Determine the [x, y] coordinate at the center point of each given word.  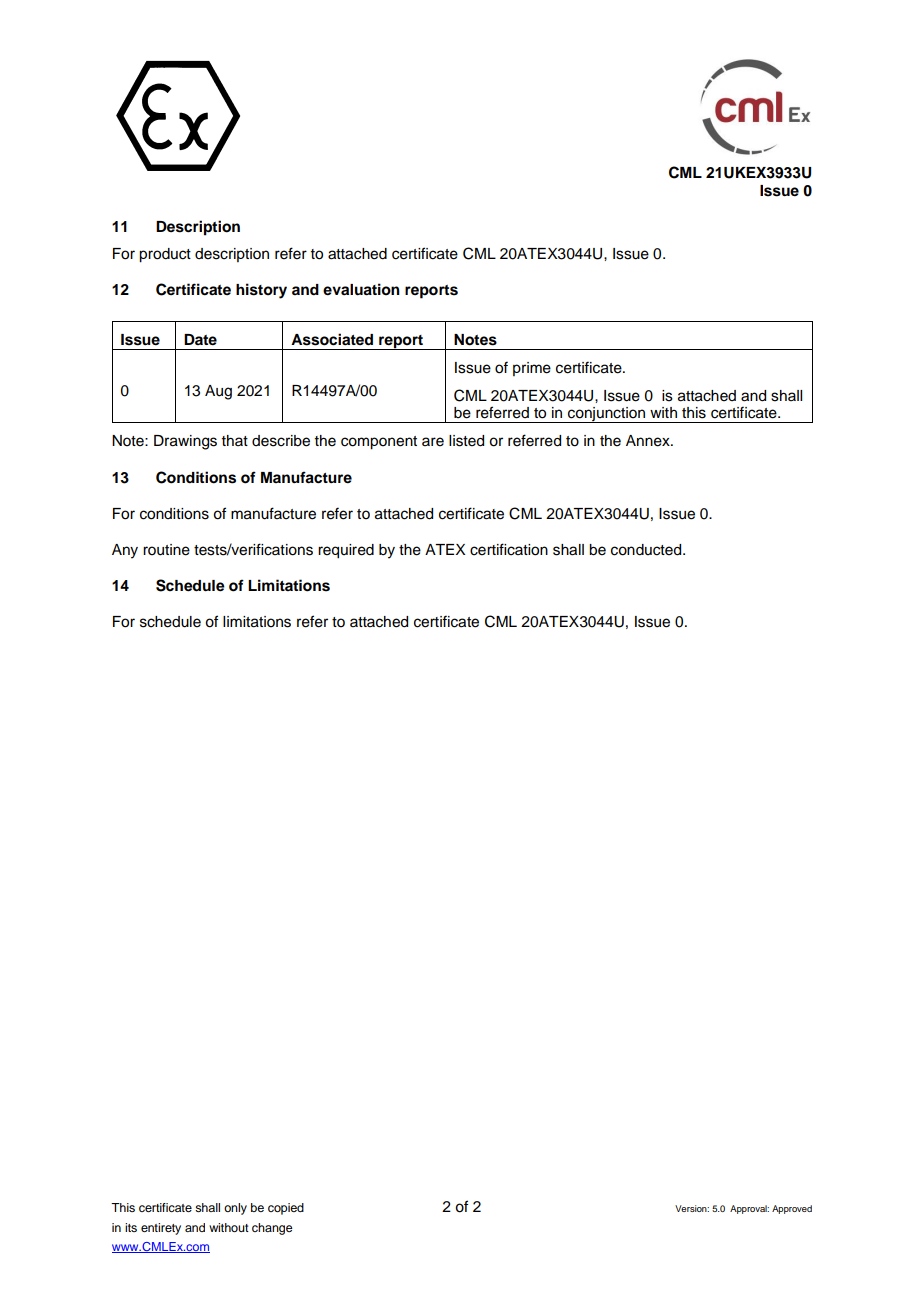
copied [286, 1209]
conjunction [607, 415]
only [235, 1209]
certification [509, 549]
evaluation [361, 289]
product [165, 255]
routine [166, 550]
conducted [647, 550]
